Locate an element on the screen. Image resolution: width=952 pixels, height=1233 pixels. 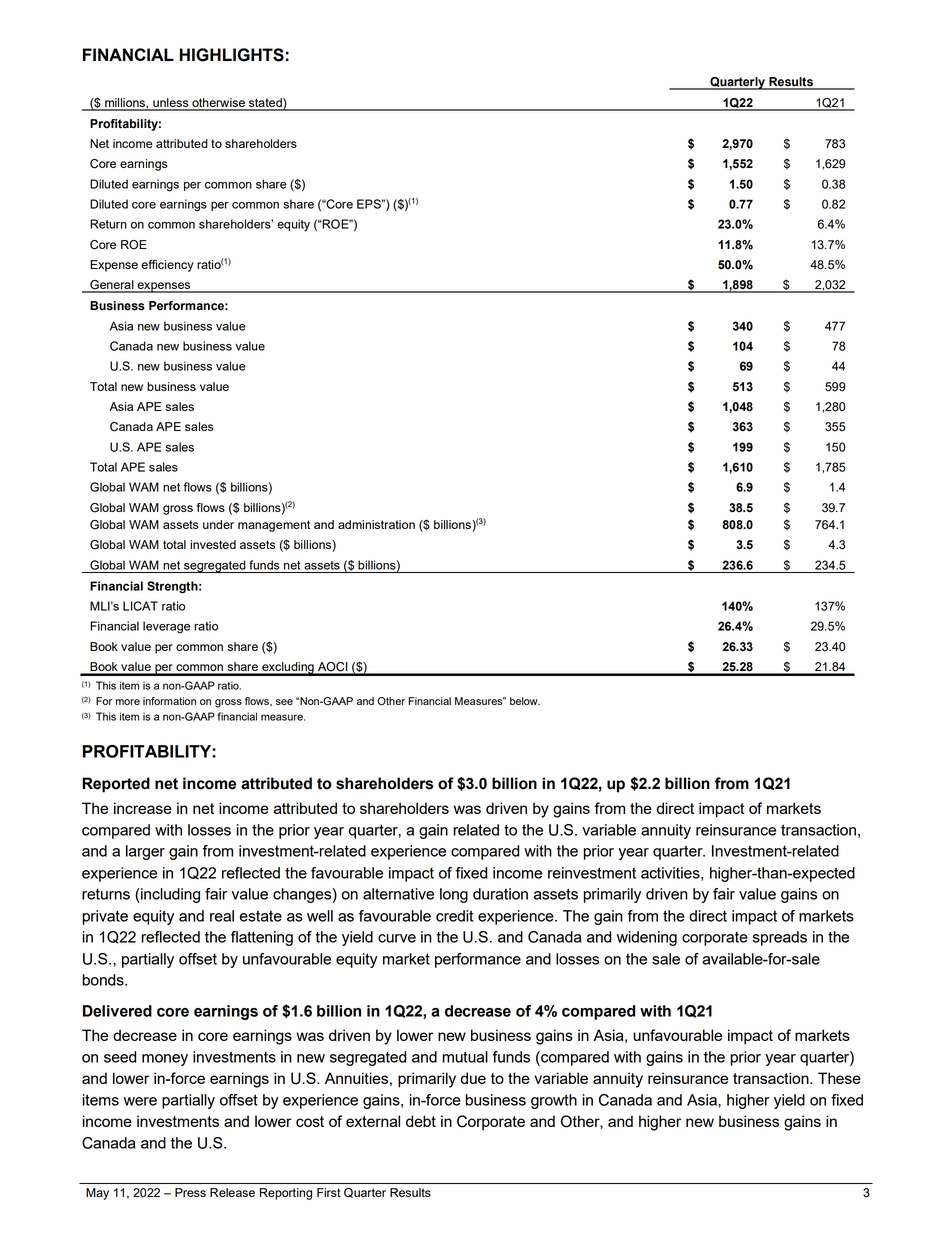
below is located at coordinates (525, 701).
